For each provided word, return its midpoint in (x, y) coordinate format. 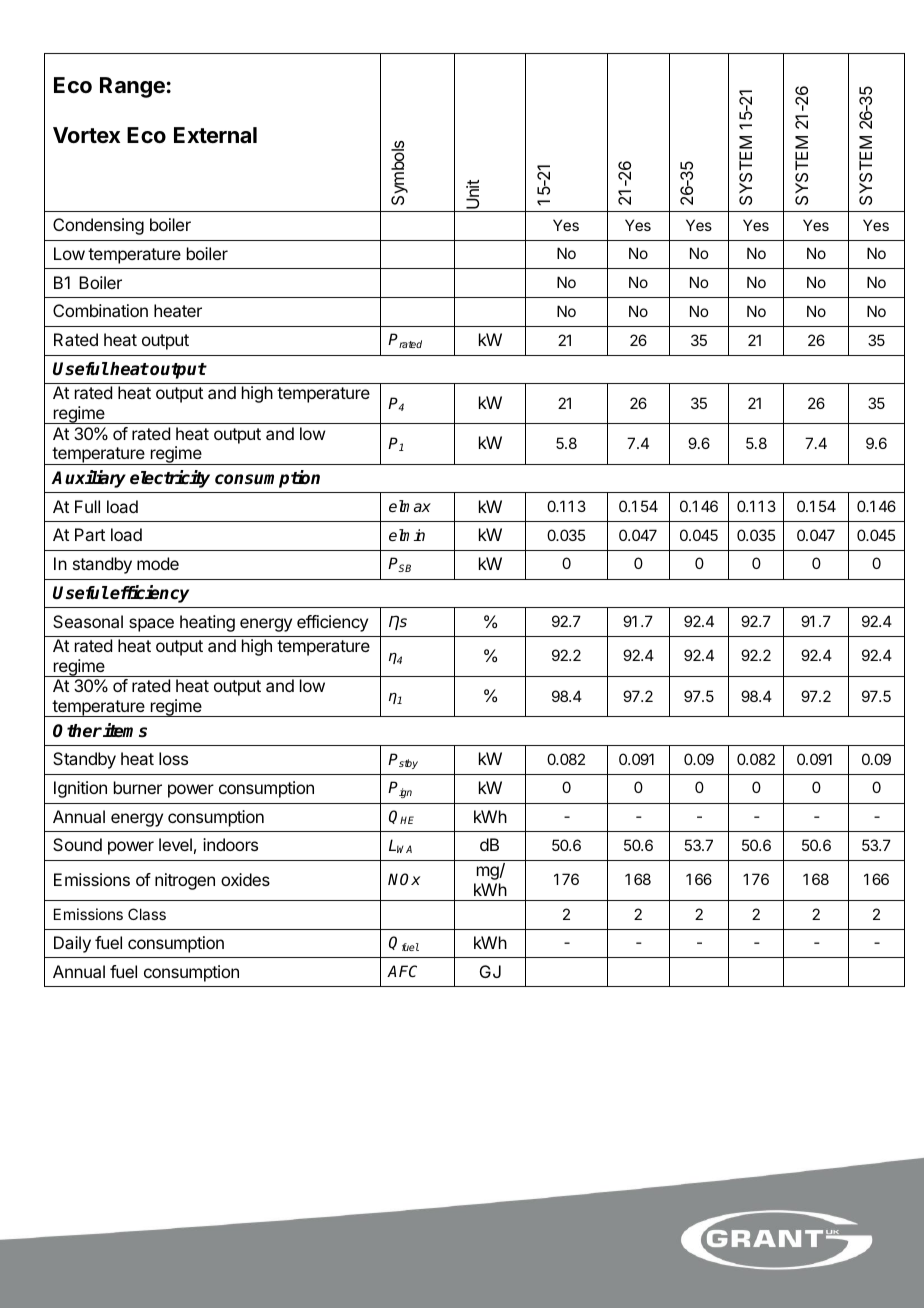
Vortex (86, 135)
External (215, 135)
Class (147, 914)
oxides (245, 879)
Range (132, 87)
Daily (72, 944)
